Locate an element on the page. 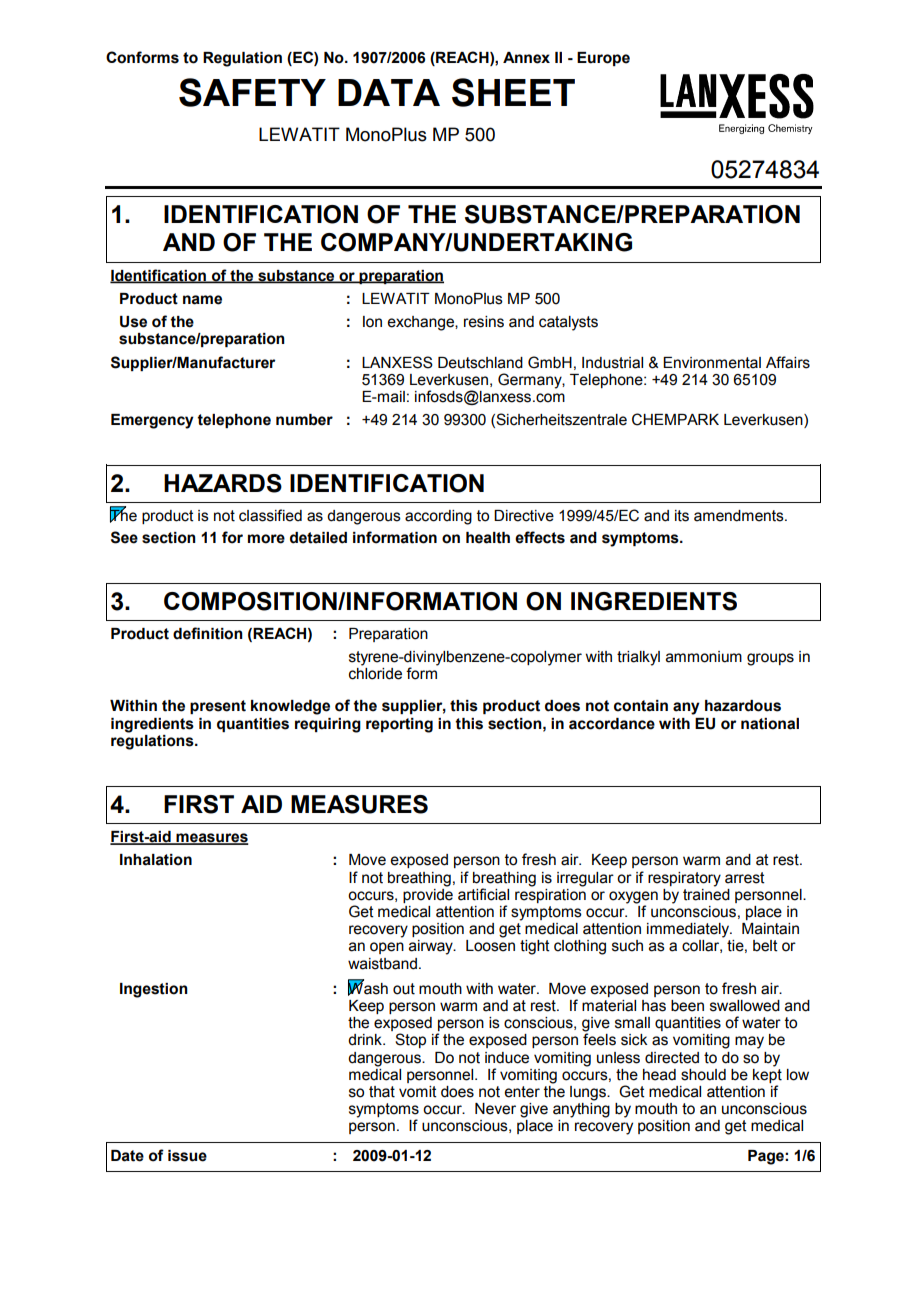  Deutschland is located at coordinates (480, 363).
